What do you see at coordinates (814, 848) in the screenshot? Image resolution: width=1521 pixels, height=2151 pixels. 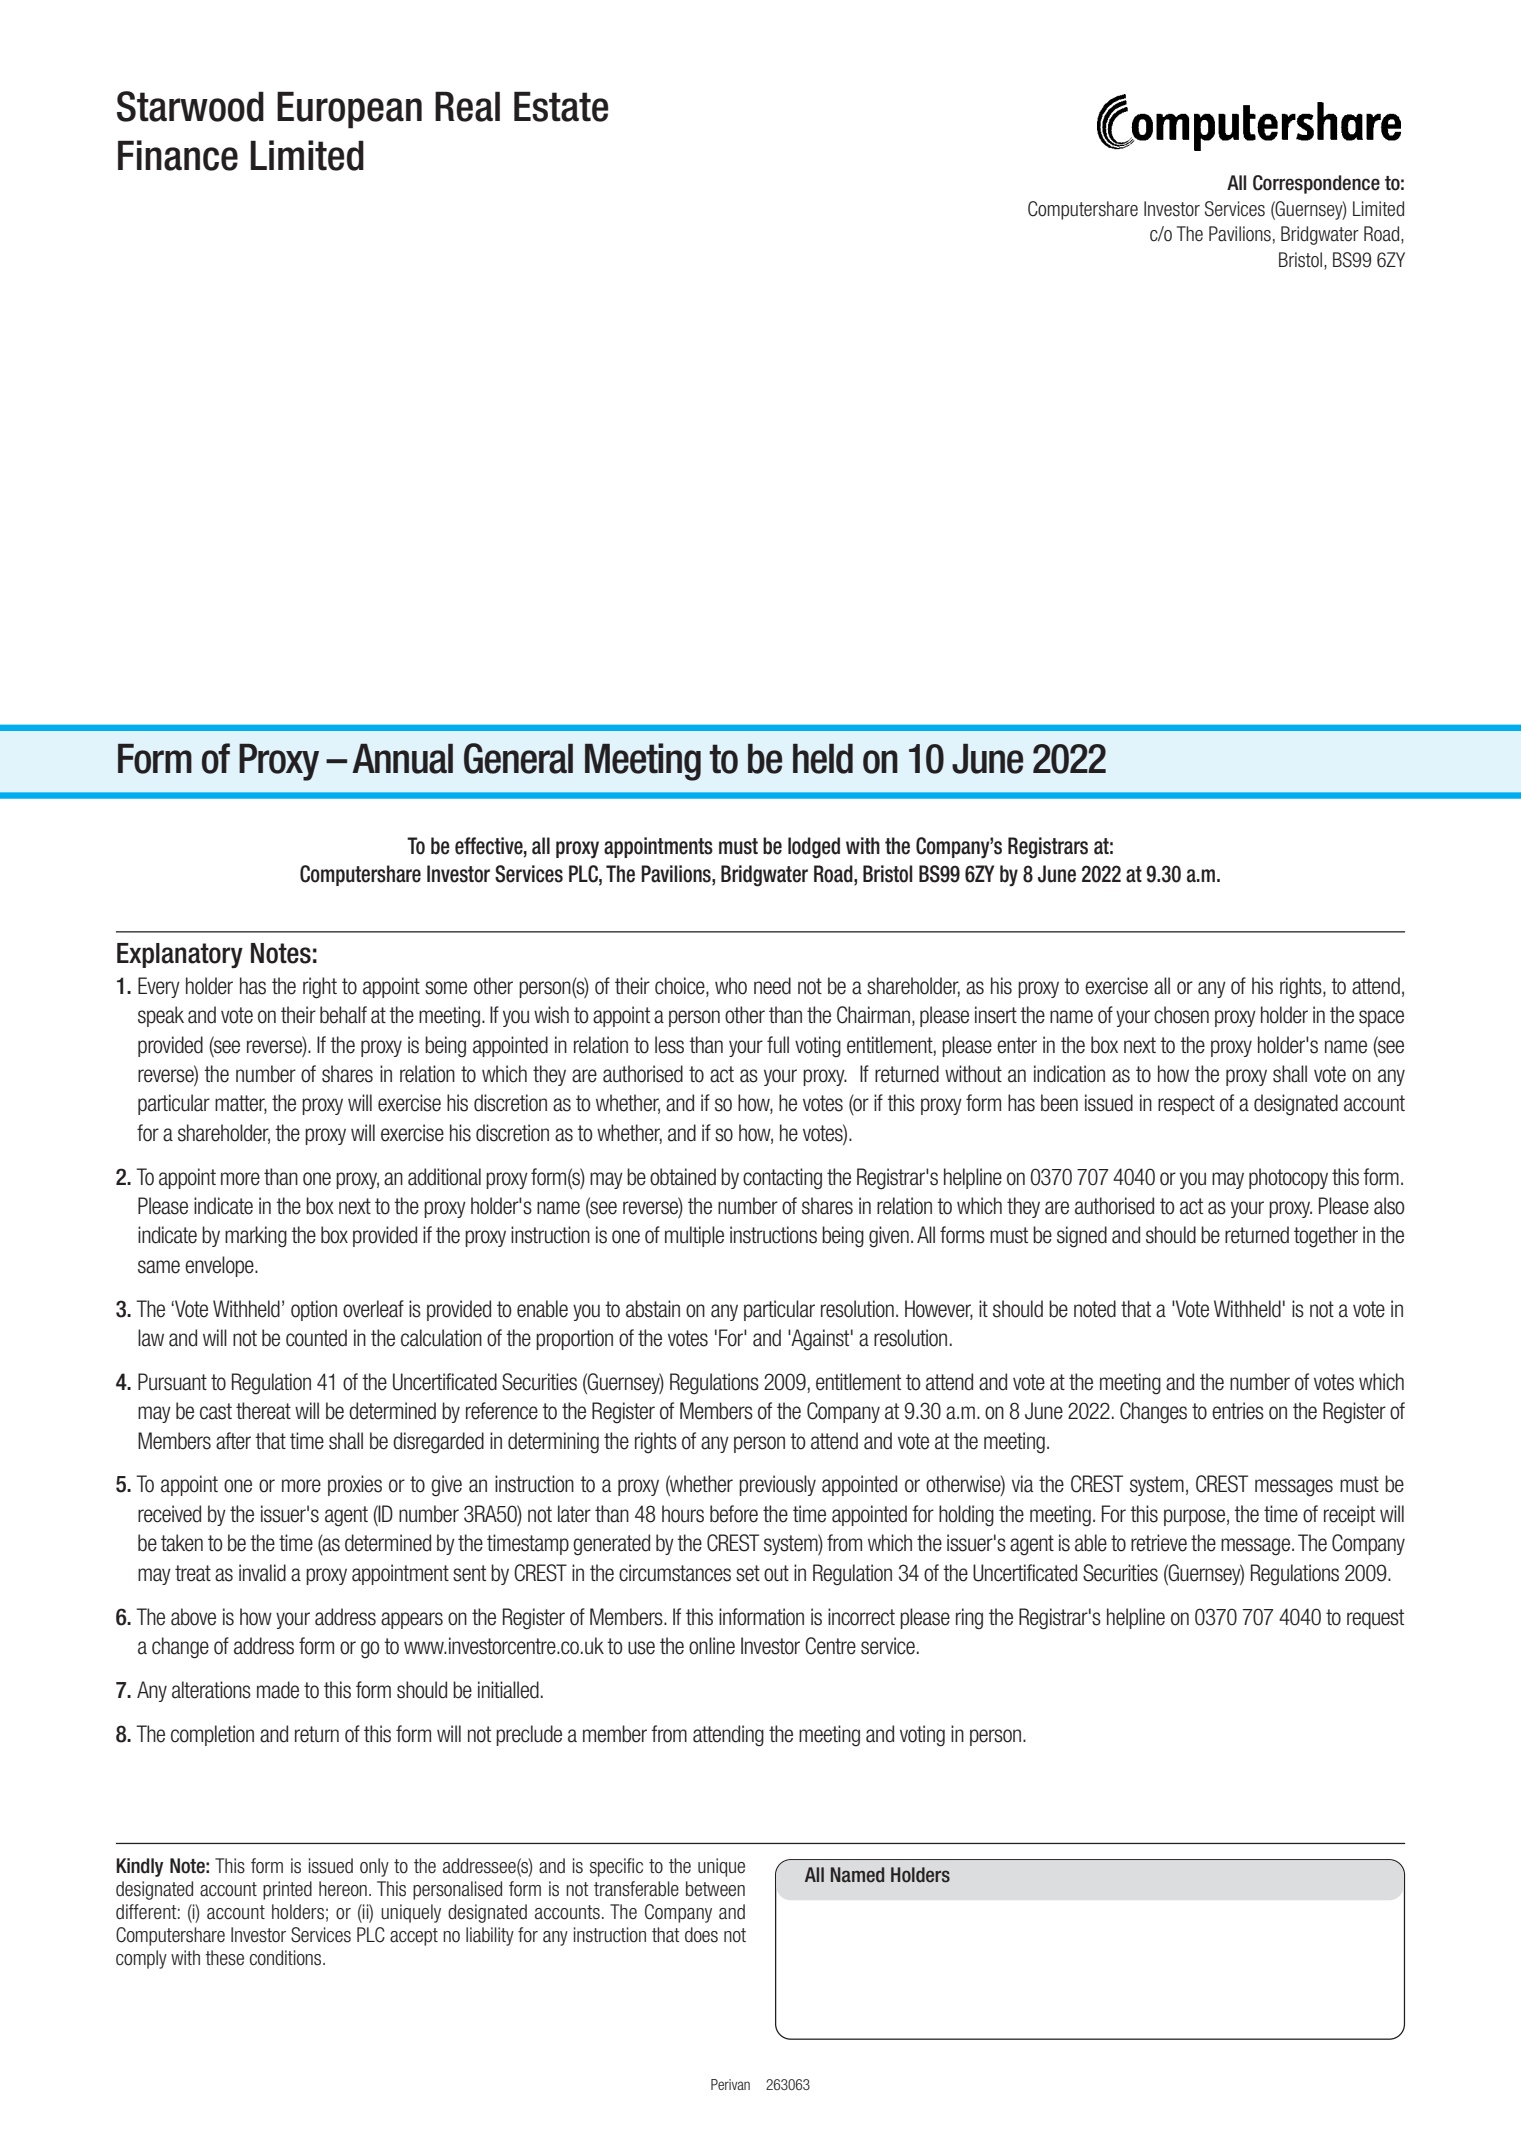 I see `lodged` at bounding box center [814, 848].
